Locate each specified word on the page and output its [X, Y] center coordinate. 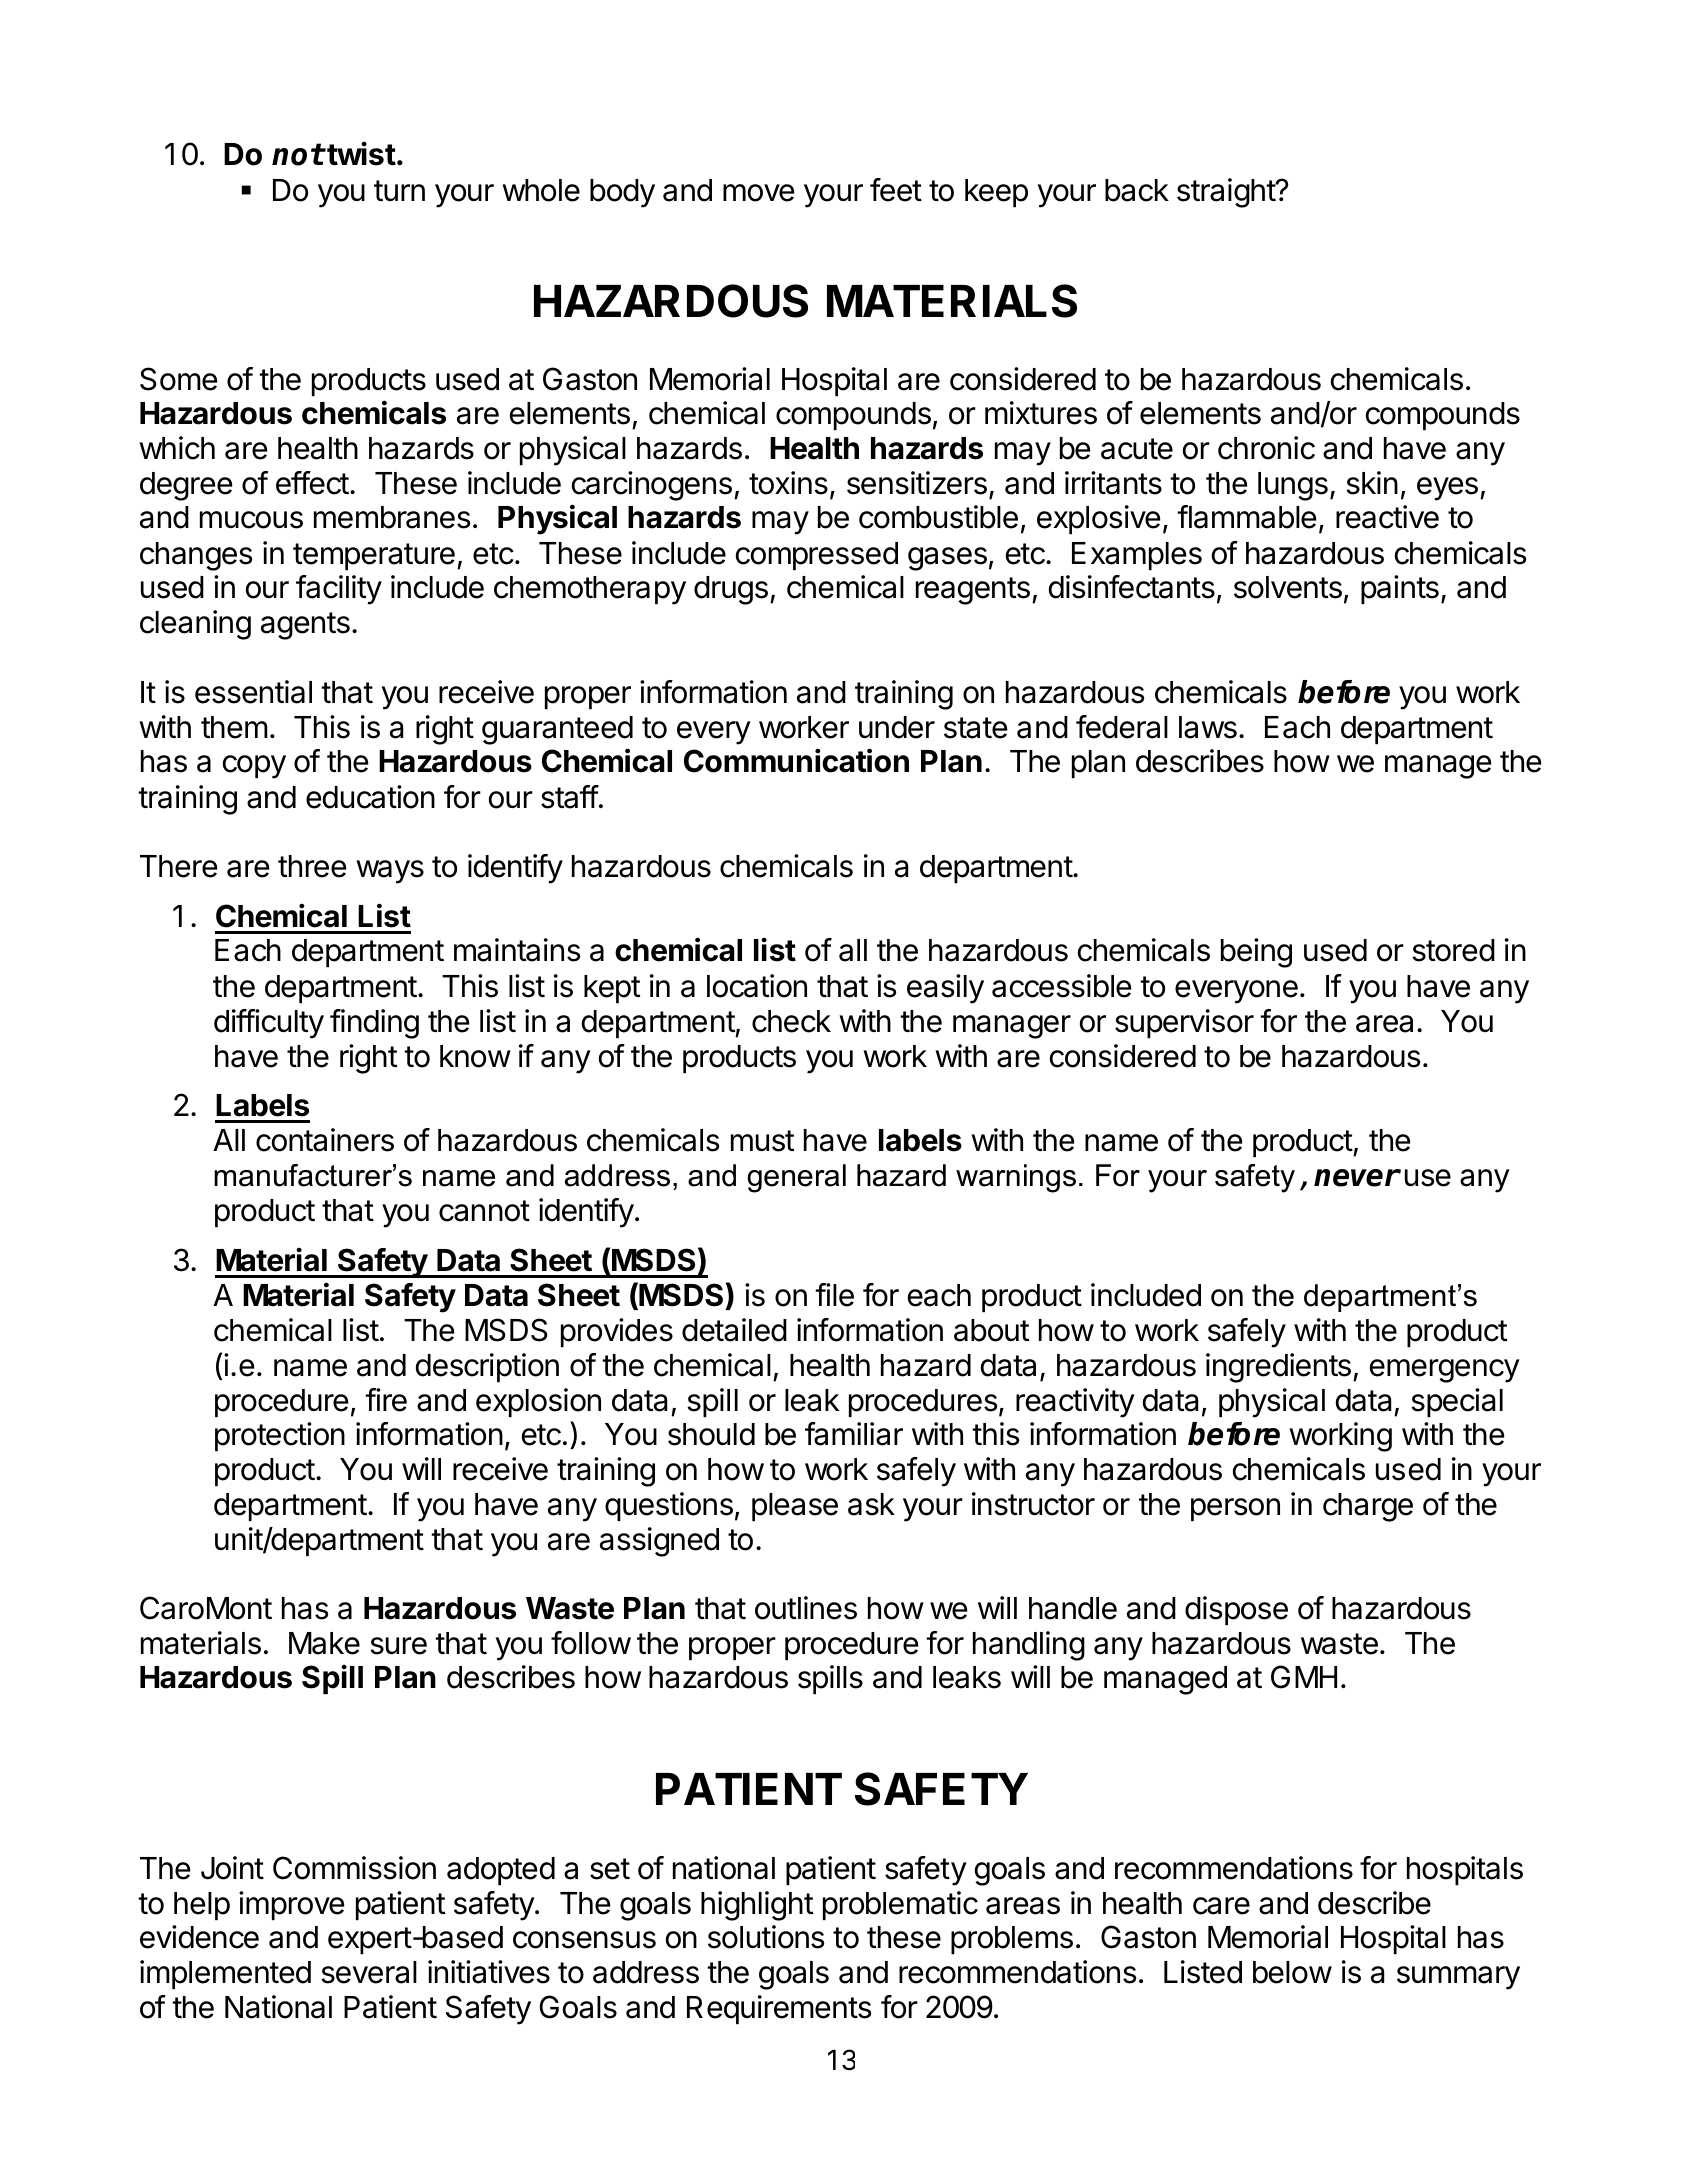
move [759, 193]
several [369, 1972]
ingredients [1278, 1368]
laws [1208, 727]
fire [386, 1400]
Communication [796, 760]
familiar [854, 1434]
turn [399, 190]
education [370, 797]
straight [1227, 193]
